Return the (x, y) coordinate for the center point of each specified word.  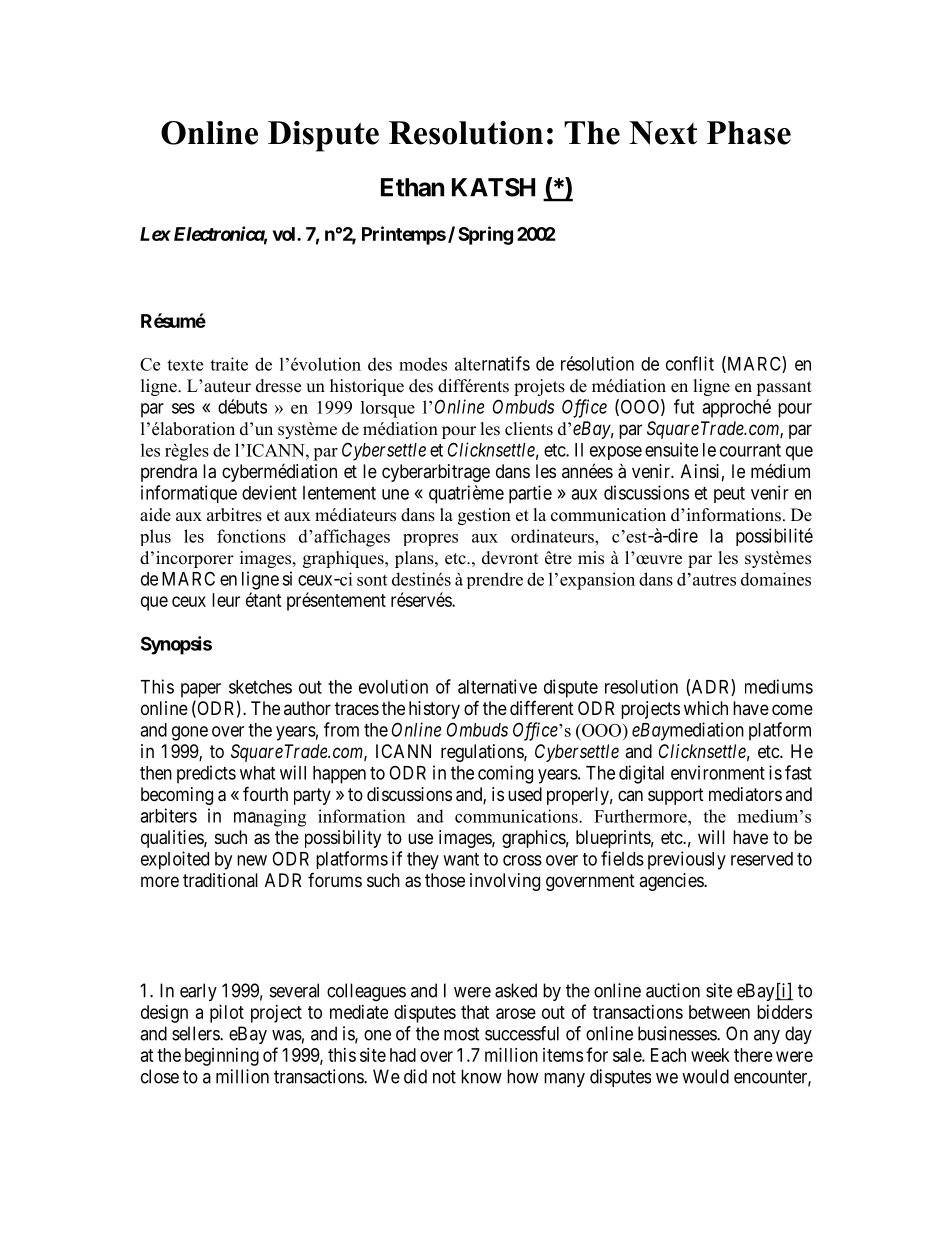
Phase (749, 133)
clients (529, 429)
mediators (745, 794)
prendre (495, 580)
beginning (222, 1057)
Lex (155, 234)
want (461, 859)
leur (226, 600)
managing (270, 818)
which (706, 708)
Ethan (412, 187)
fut (684, 406)
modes (423, 364)
